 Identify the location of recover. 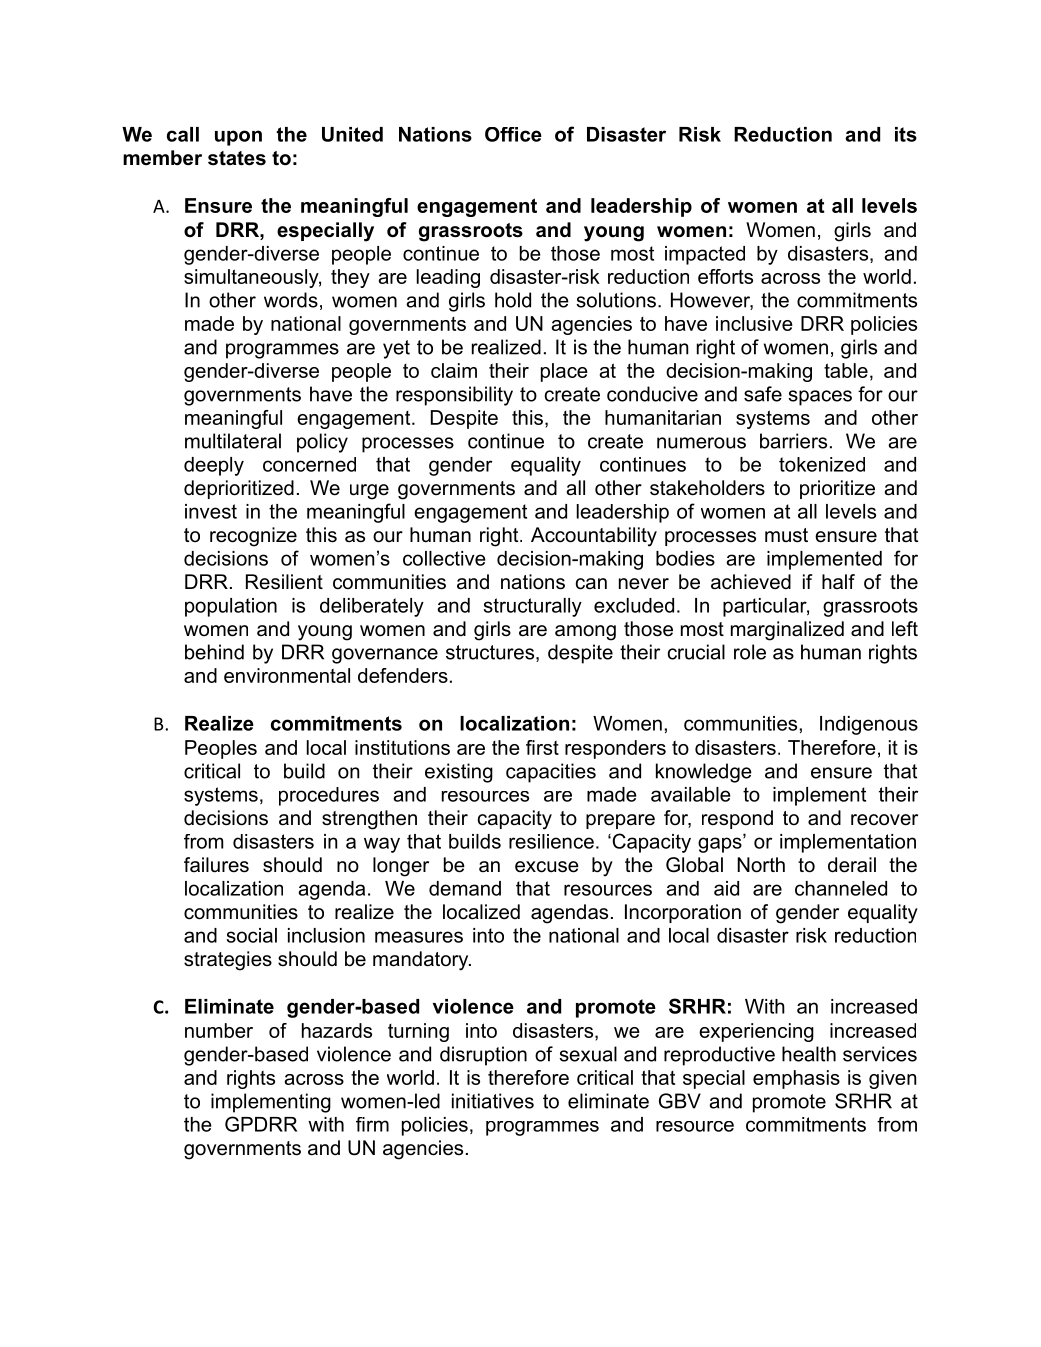
(884, 820).
